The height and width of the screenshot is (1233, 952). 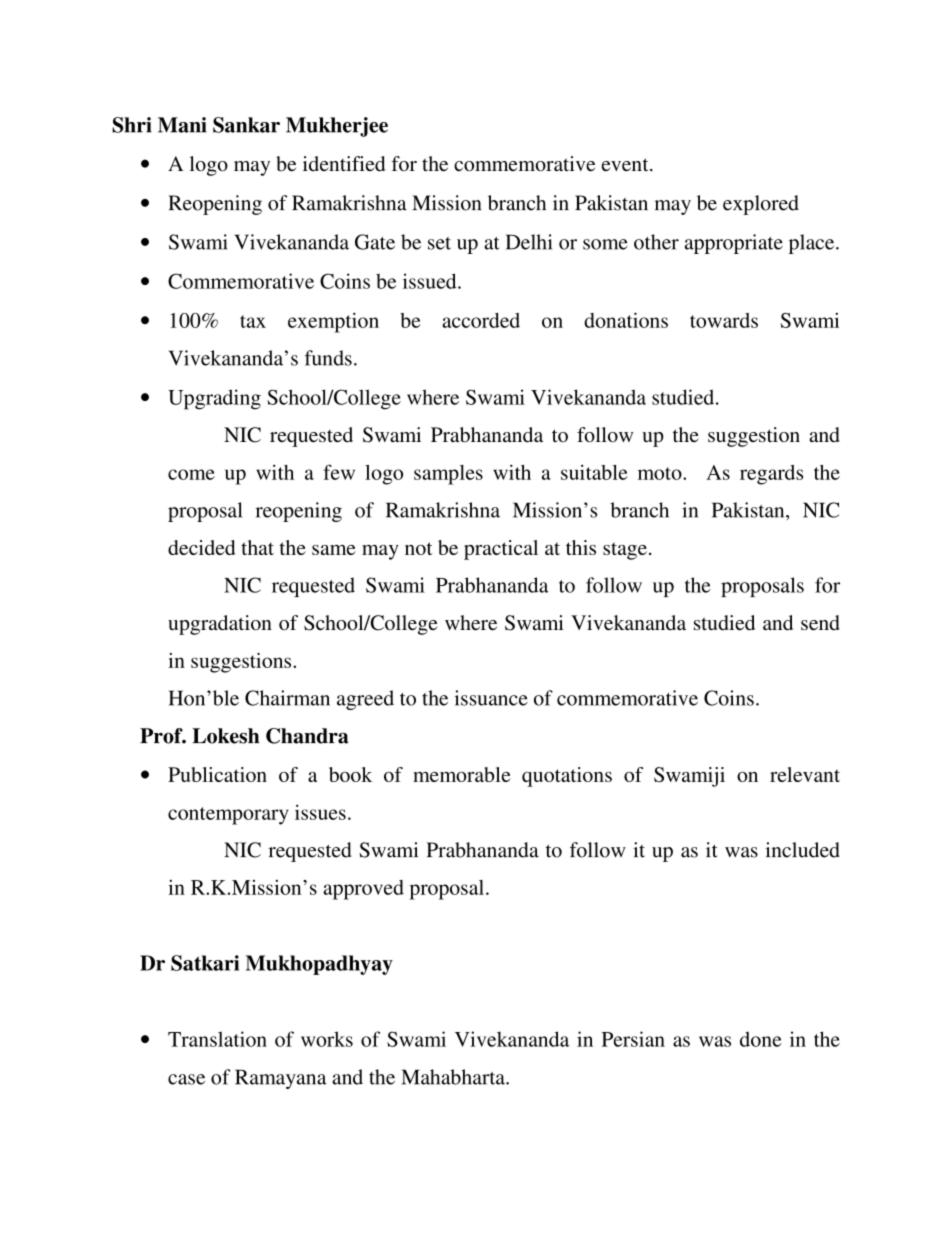 I want to click on decided, so click(x=202, y=547).
